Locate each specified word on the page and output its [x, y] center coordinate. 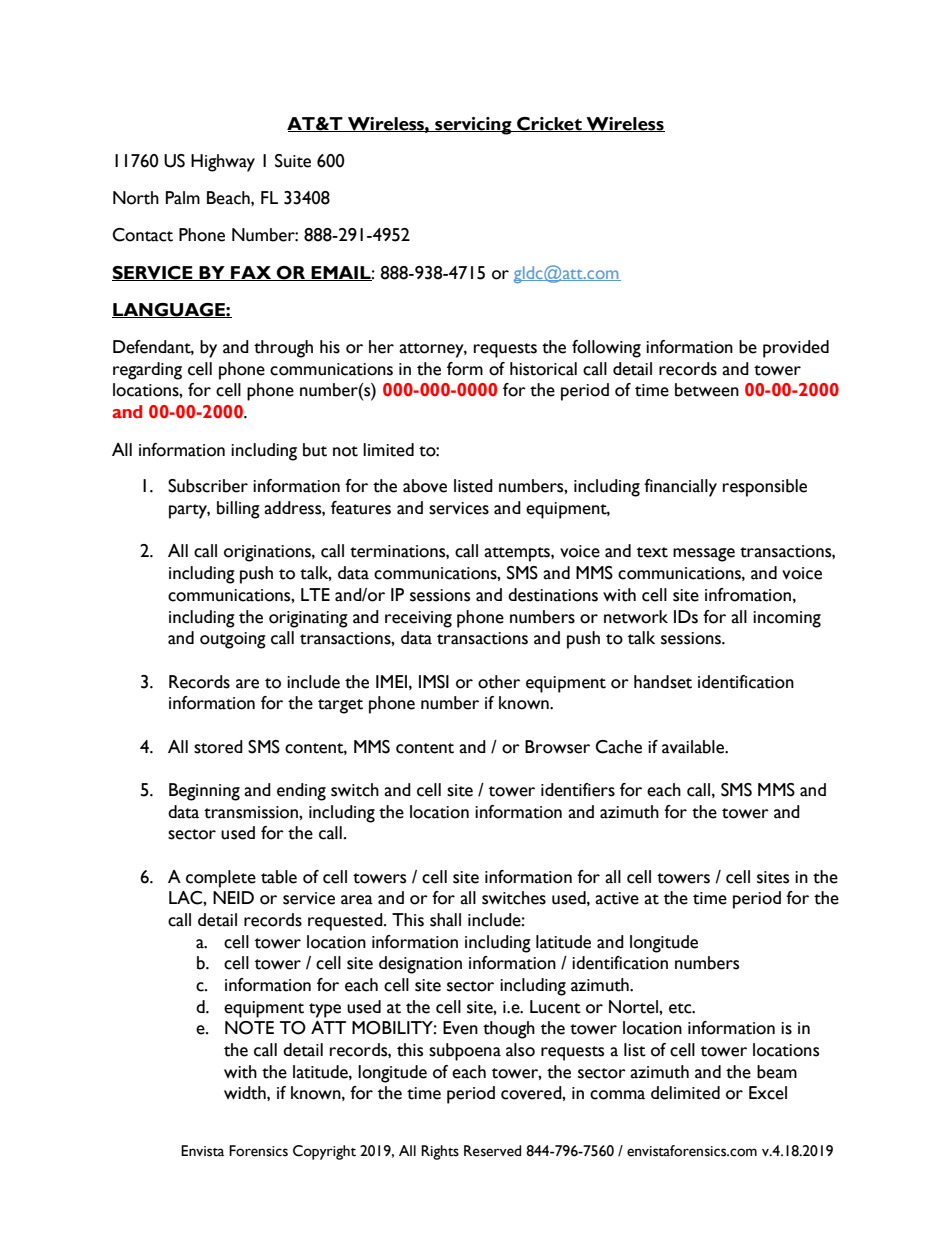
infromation [748, 595]
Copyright [324, 1152]
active [617, 898]
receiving [418, 619]
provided [796, 349]
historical [543, 369]
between [707, 390]
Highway [223, 163]
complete [221, 879]
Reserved [492, 1151]
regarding [147, 371]
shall [445, 920]
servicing [473, 126]
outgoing [233, 640]
